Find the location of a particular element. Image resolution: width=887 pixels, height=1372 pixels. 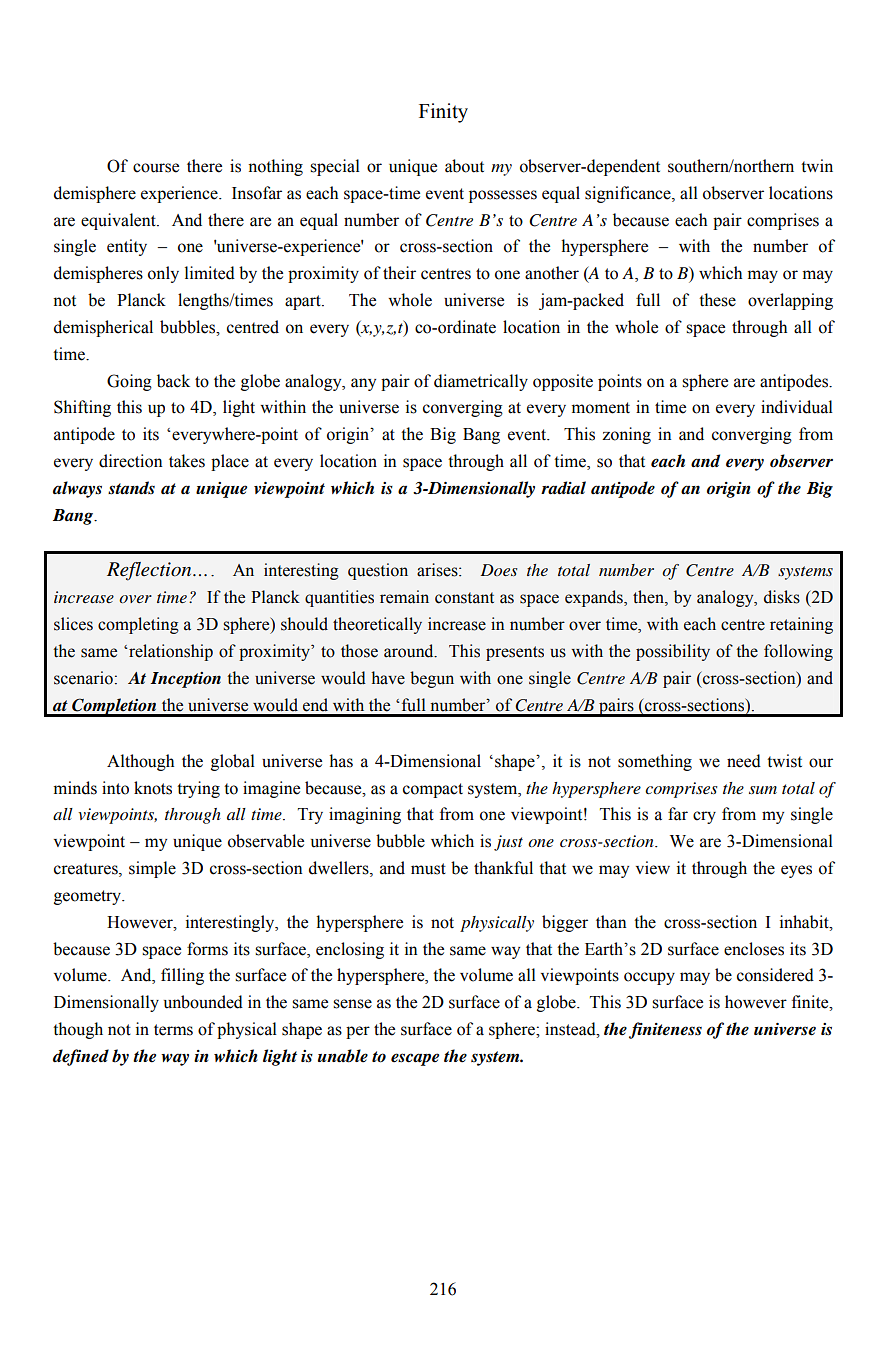

must is located at coordinates (428, 869).
